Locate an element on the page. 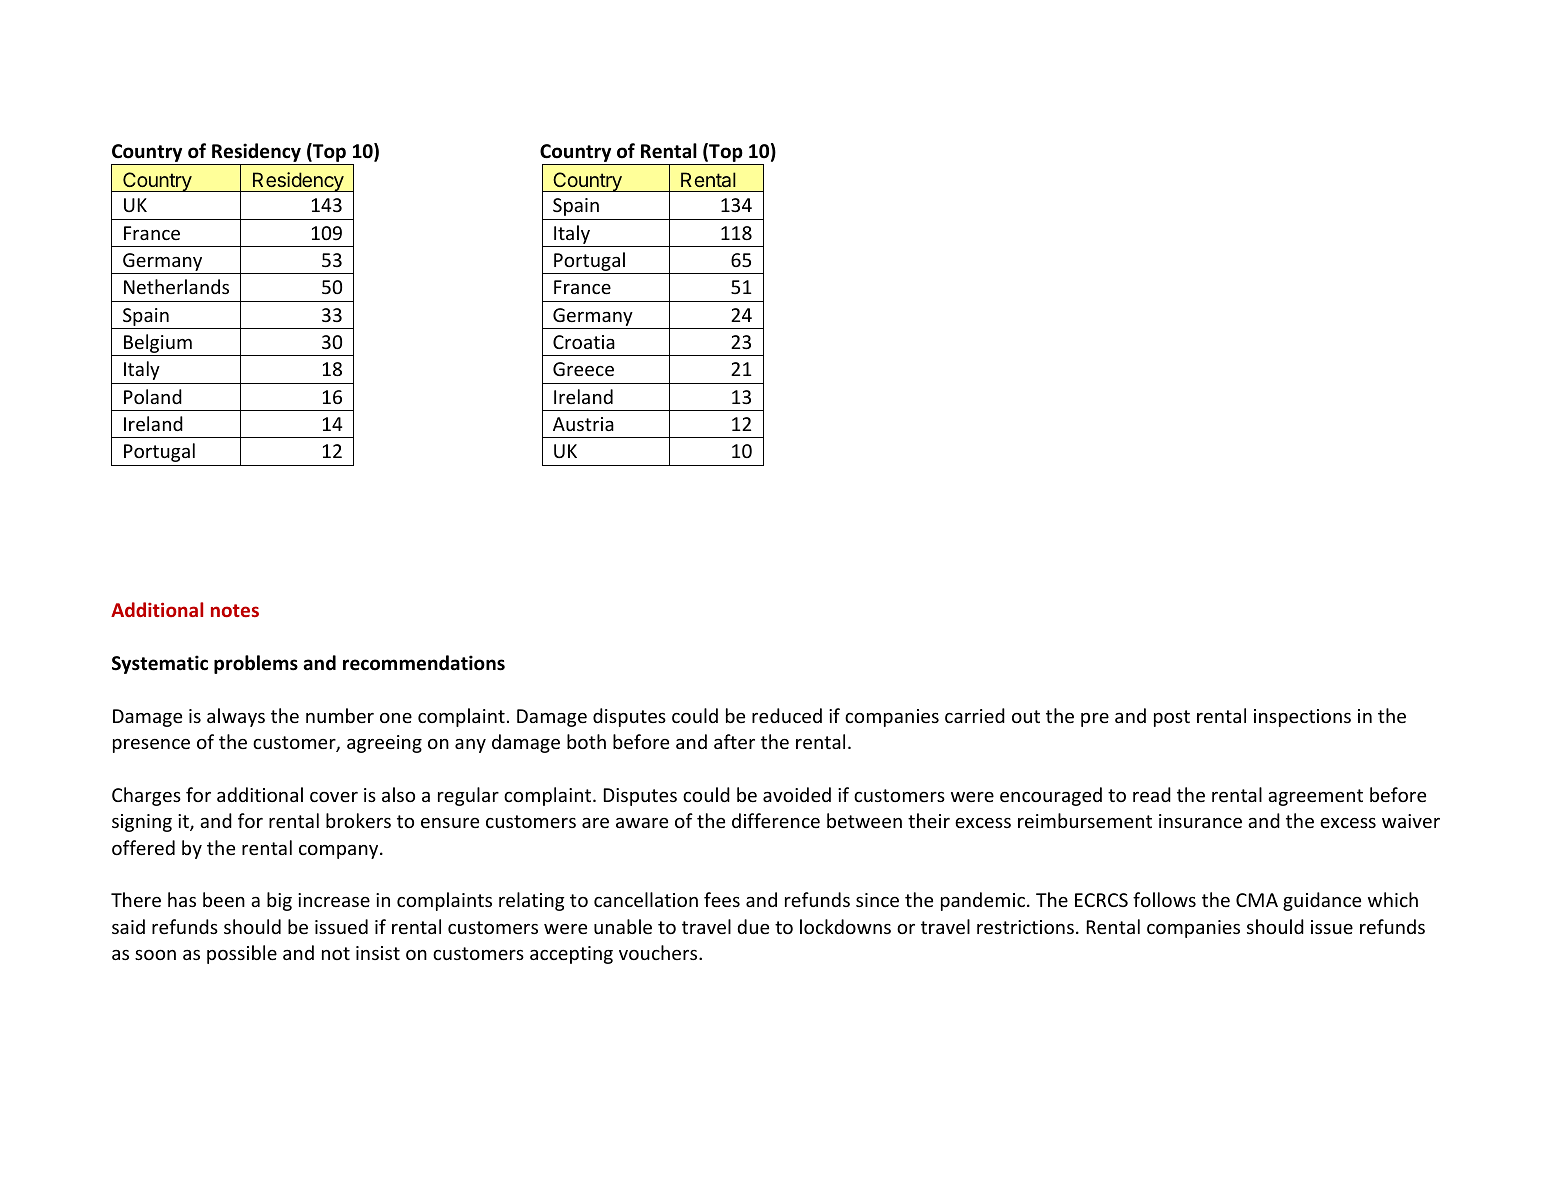 This image has height=1201, width=1554. Greece is located at coordinates (583, 369).
